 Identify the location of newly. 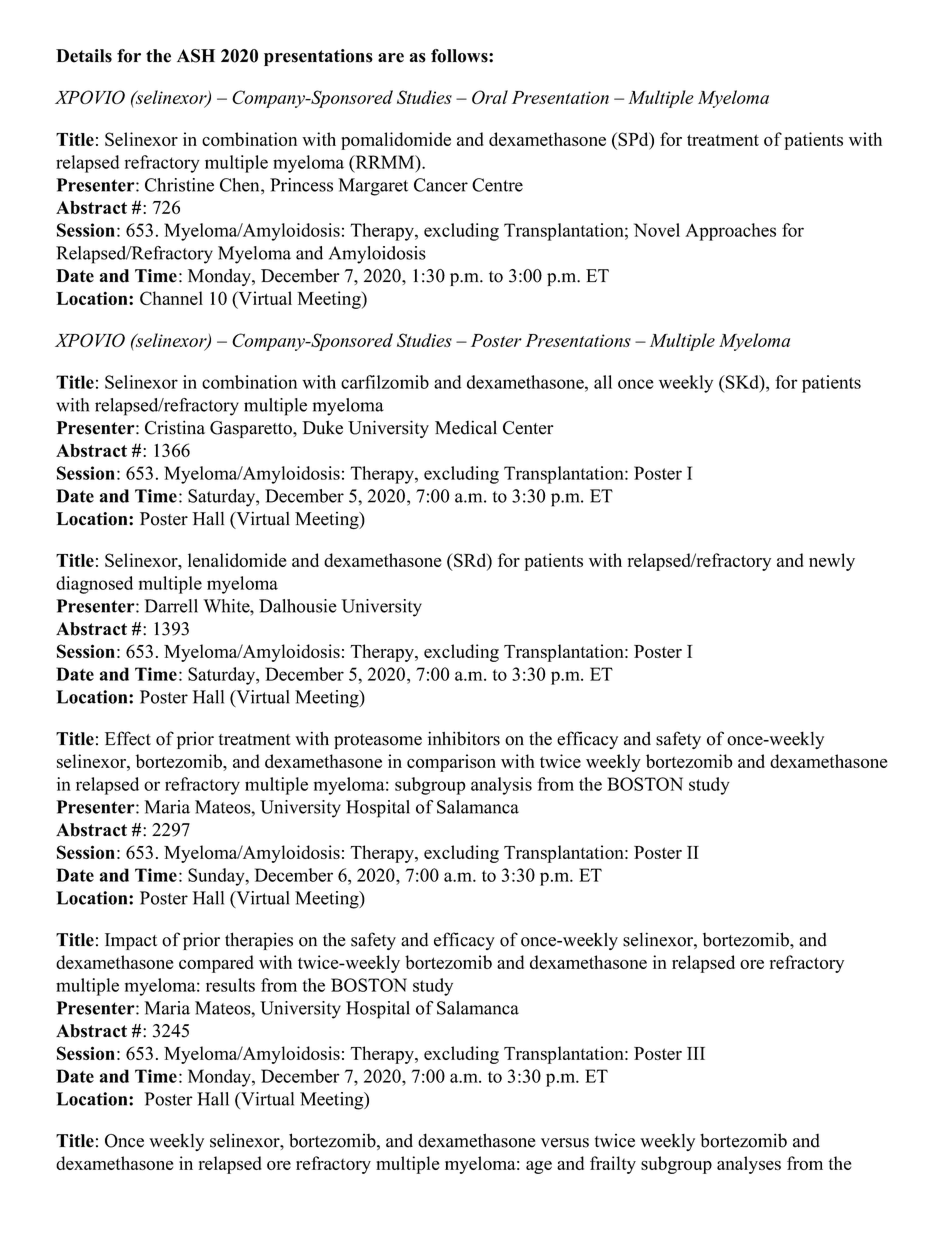
(832, 562).
